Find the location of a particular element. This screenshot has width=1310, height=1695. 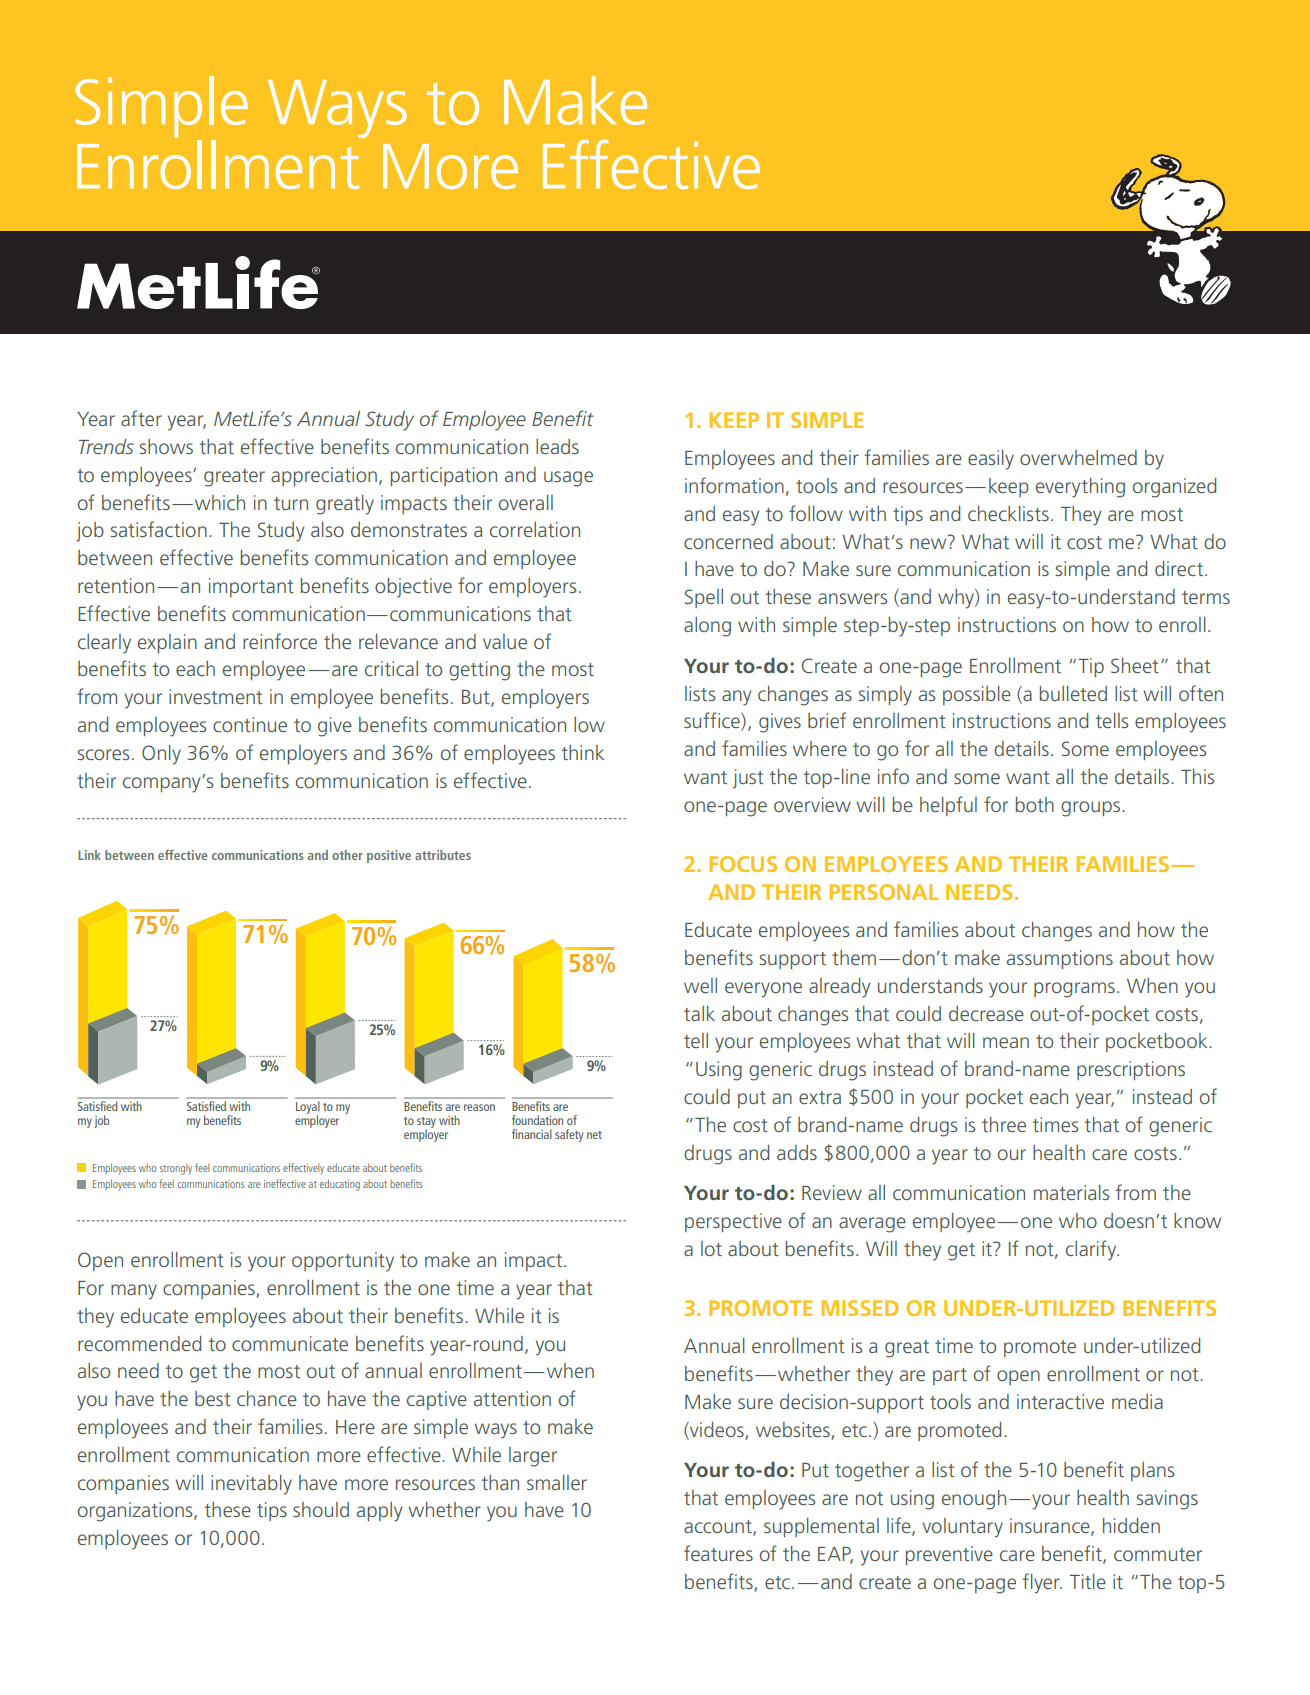

bulleted is located at coordinates (1073, 693).
